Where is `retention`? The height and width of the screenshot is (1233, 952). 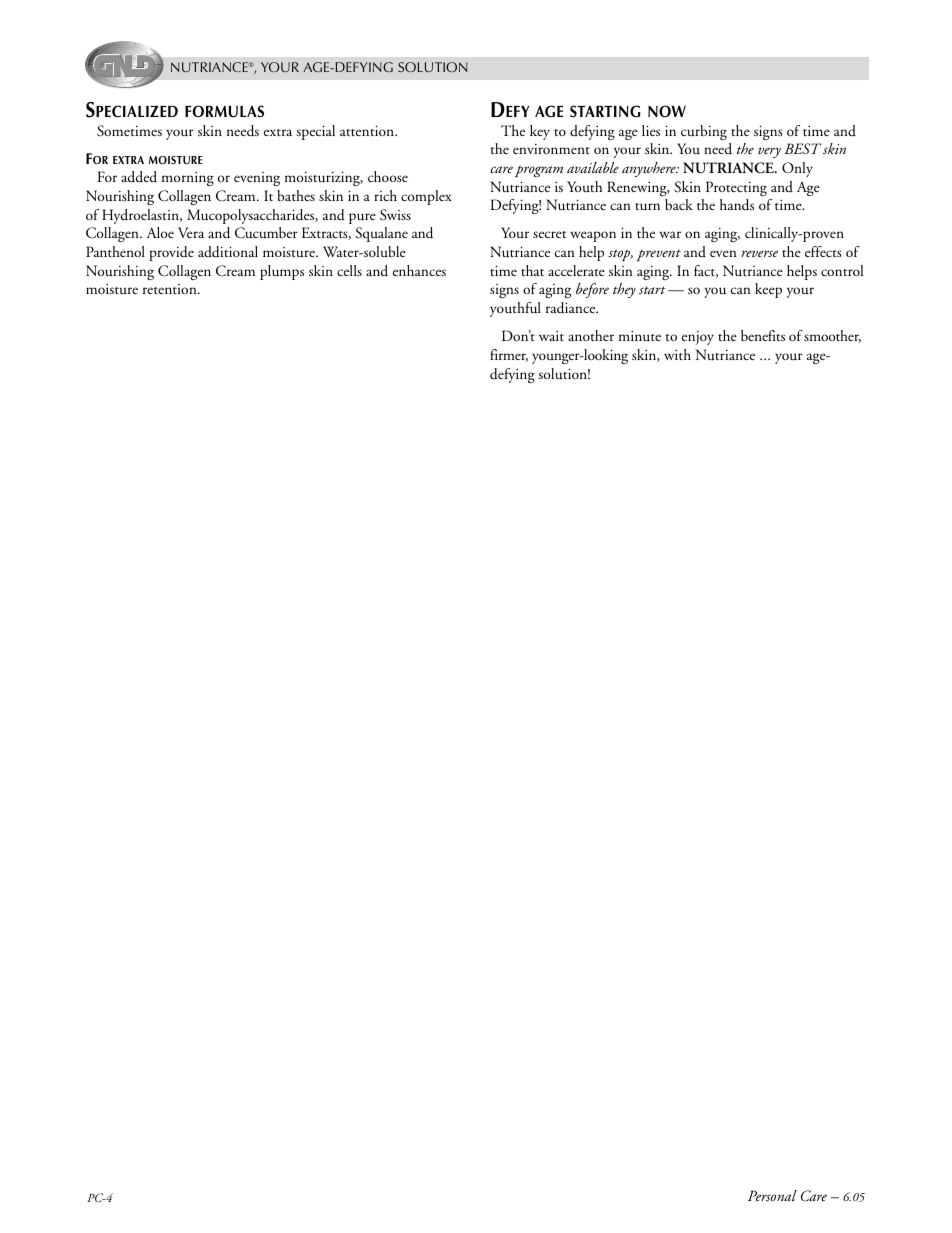
retention is located at coordinates (171, 289).
